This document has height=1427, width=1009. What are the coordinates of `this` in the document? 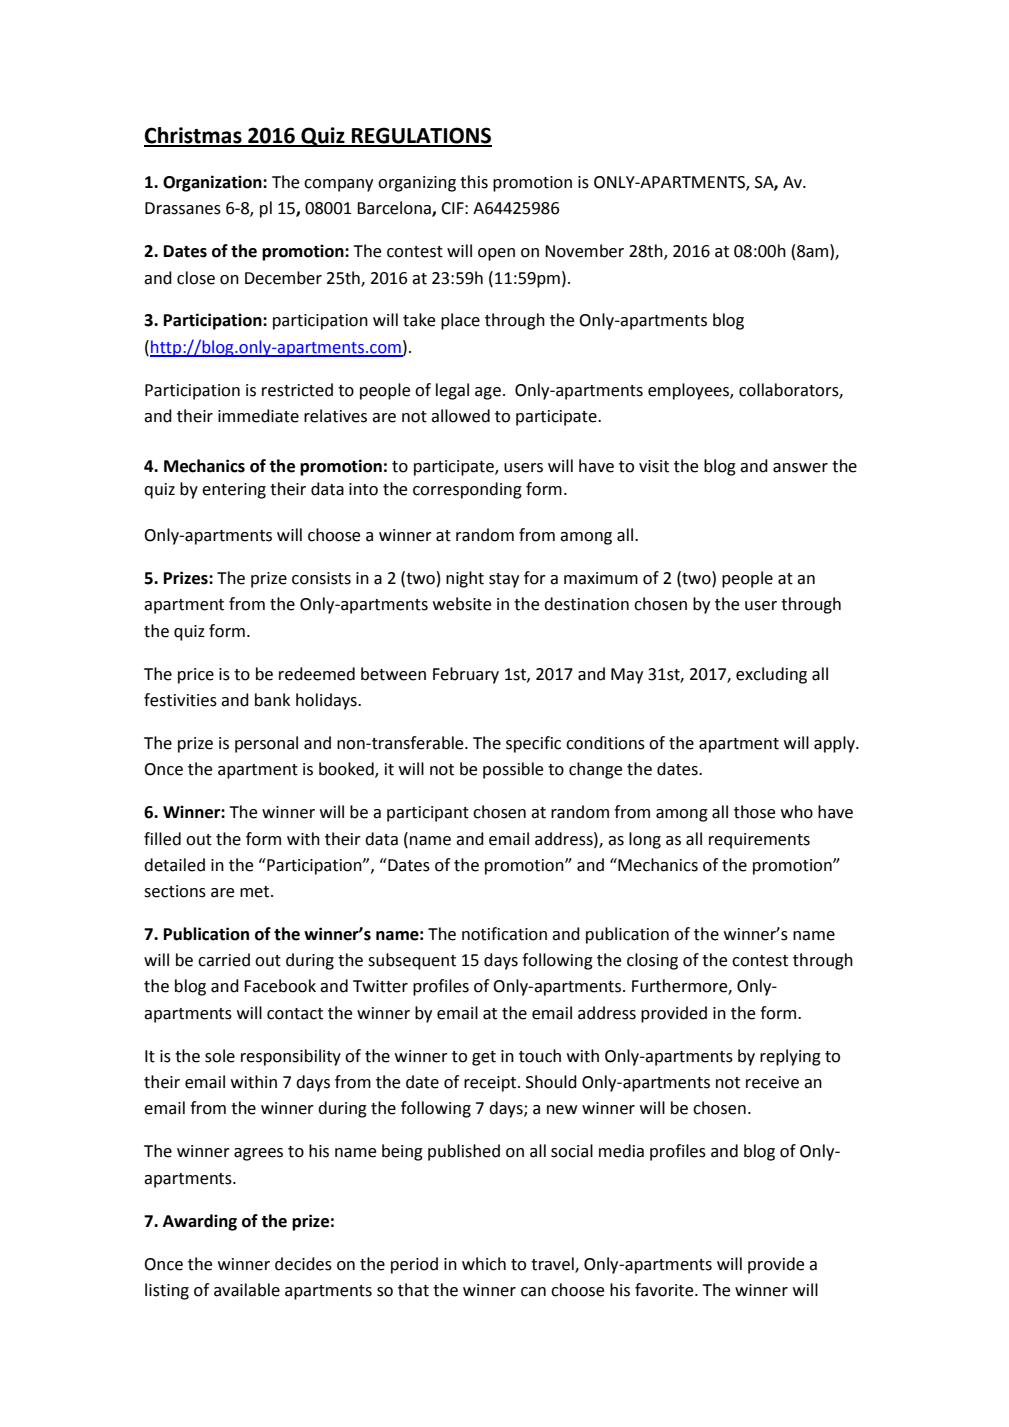 It's located at (474, 182).
